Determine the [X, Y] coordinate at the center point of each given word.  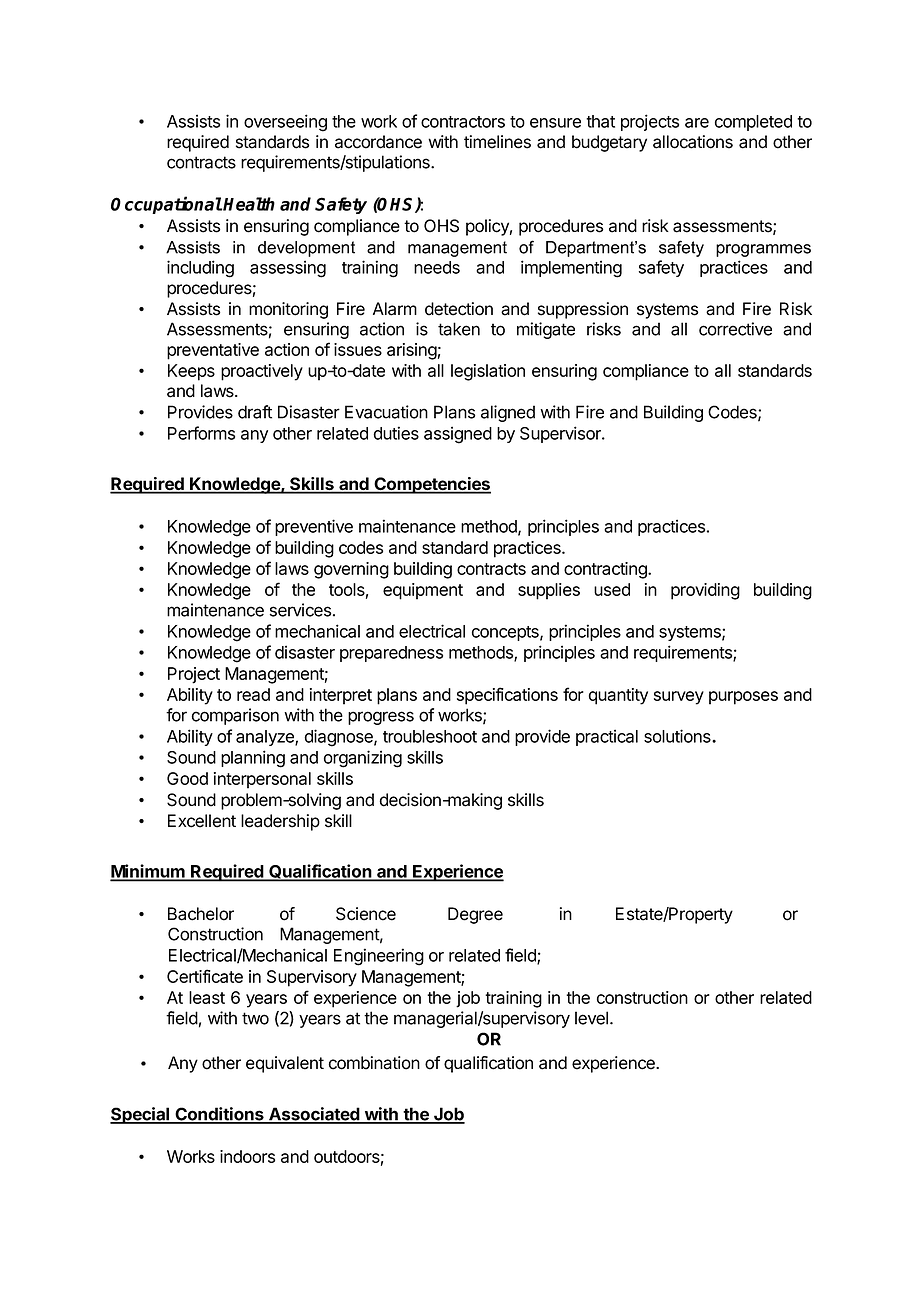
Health [249, 204]
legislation [488, 372]
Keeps [191, 372]
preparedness [391, 654]
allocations [693, 142]
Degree [475, 915]
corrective [735, 329]
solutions [678, 736]
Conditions [219, 1115]
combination [374, 1063]
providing [705, 591]
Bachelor [201, 914]
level [593, 1018]
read [253, 694]
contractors [463, 122]
